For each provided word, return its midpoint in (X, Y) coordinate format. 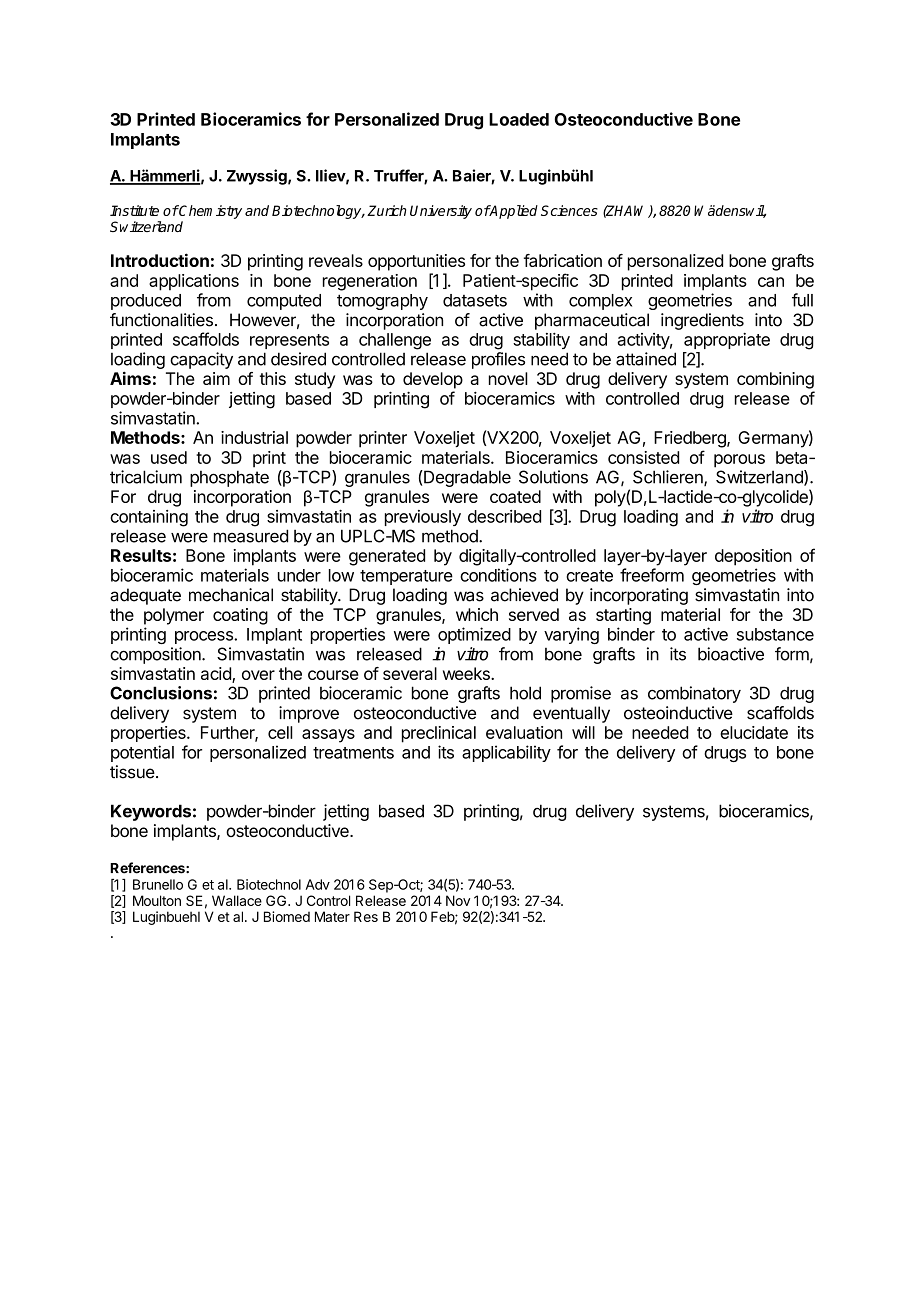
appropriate (727, 341)
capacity (201, 360)
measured (251, 536)
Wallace (237, 900)
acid (217, 675)
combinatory (694, 694)
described (504, 516)
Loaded (519, 119)
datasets (475, 300)
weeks (467, 673)
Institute (134, 210)
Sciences (569, 210)
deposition (753, 557)
